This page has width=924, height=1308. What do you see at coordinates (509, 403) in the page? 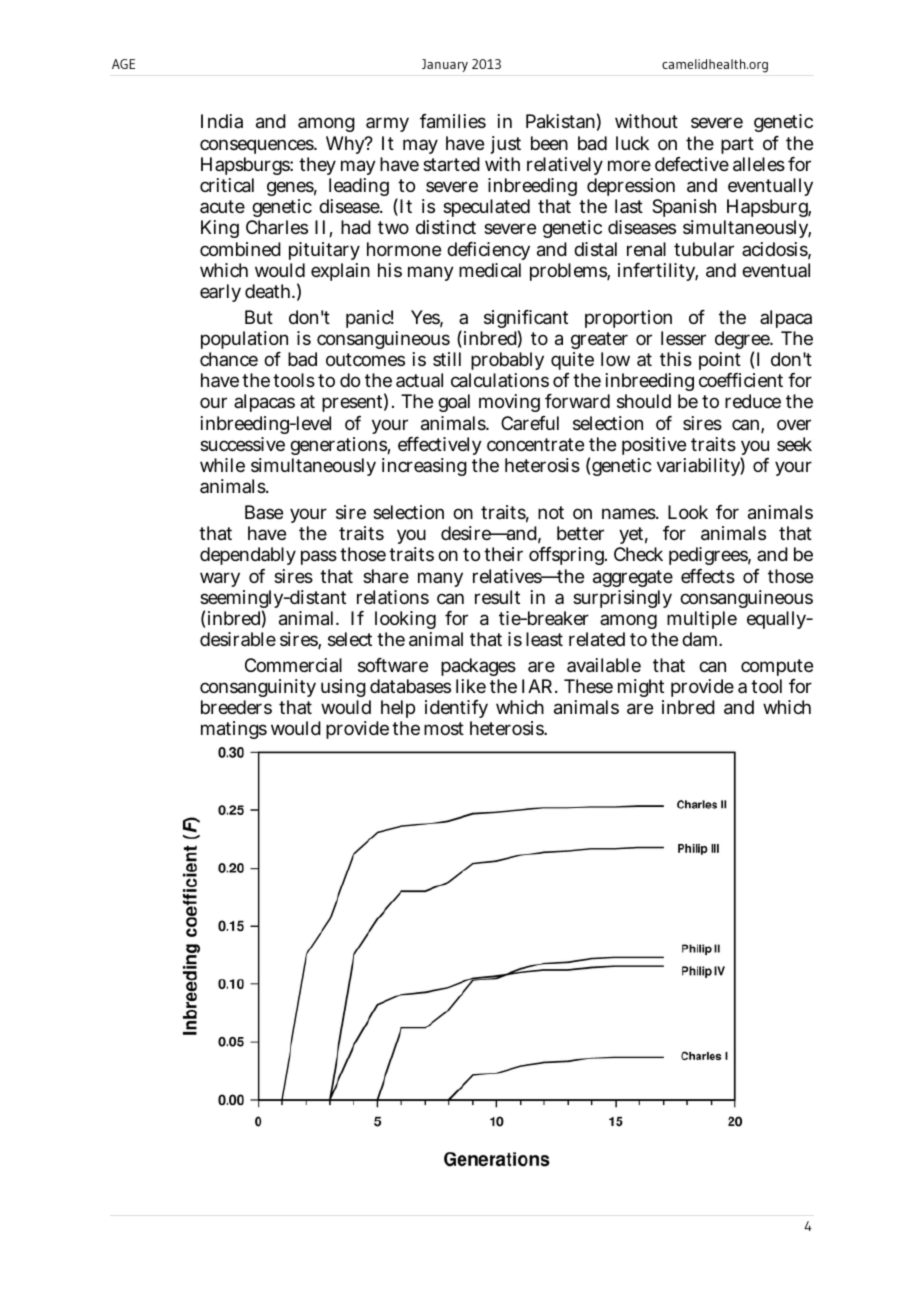
I see `moving` at bounding box center [509, 403].
